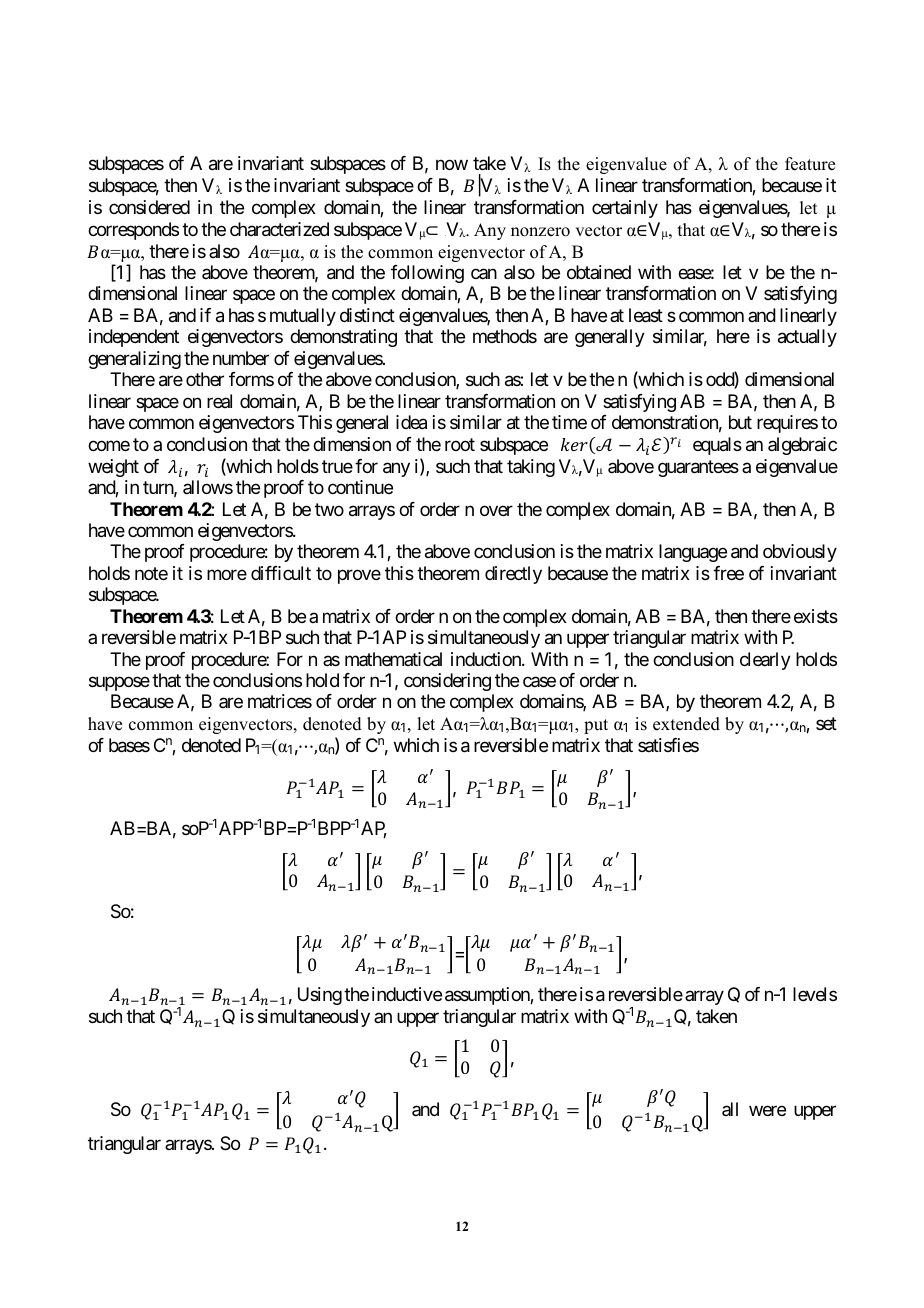  I want to click on nonzero, so click(540, 232).
